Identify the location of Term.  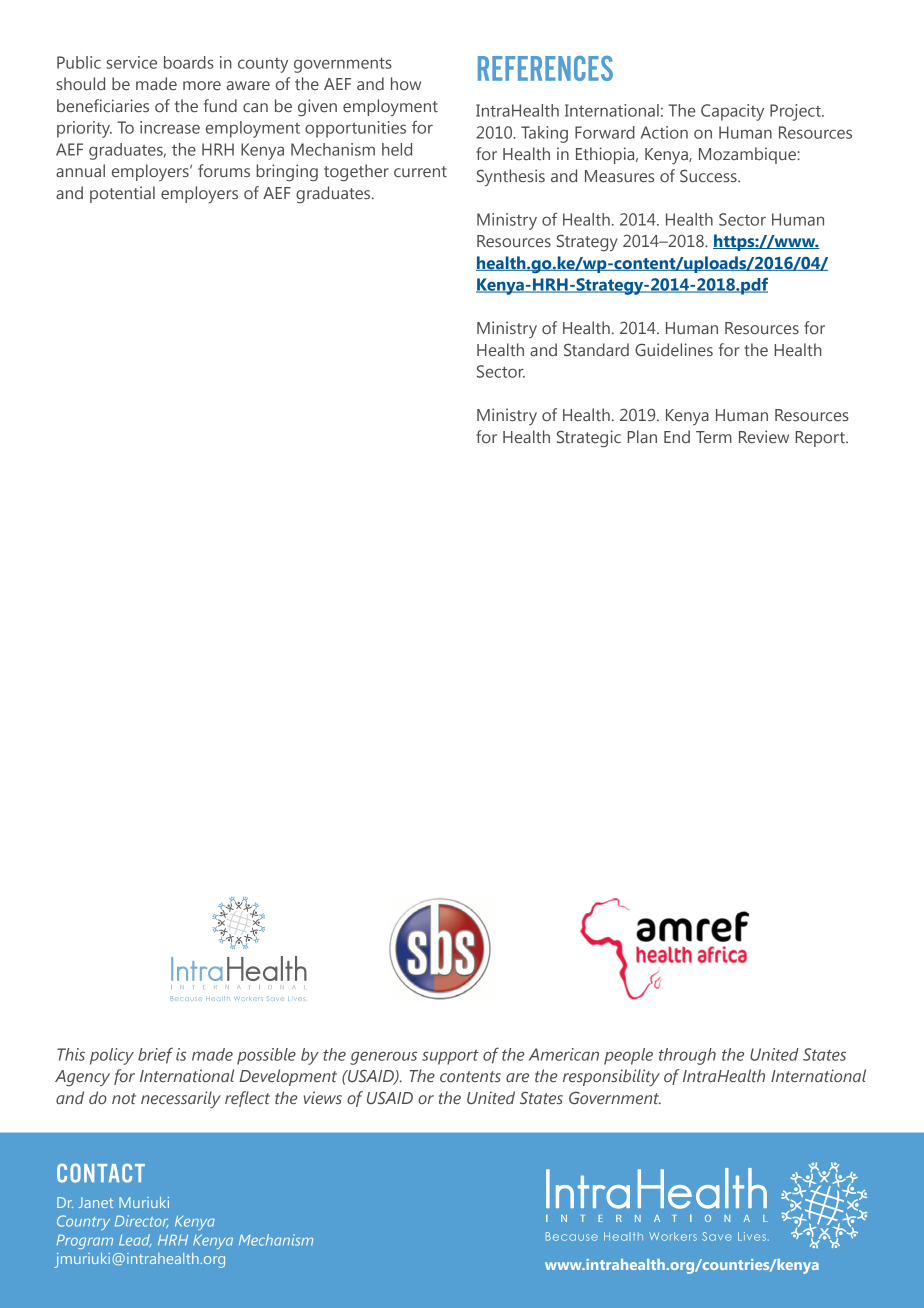
(714, 437).
